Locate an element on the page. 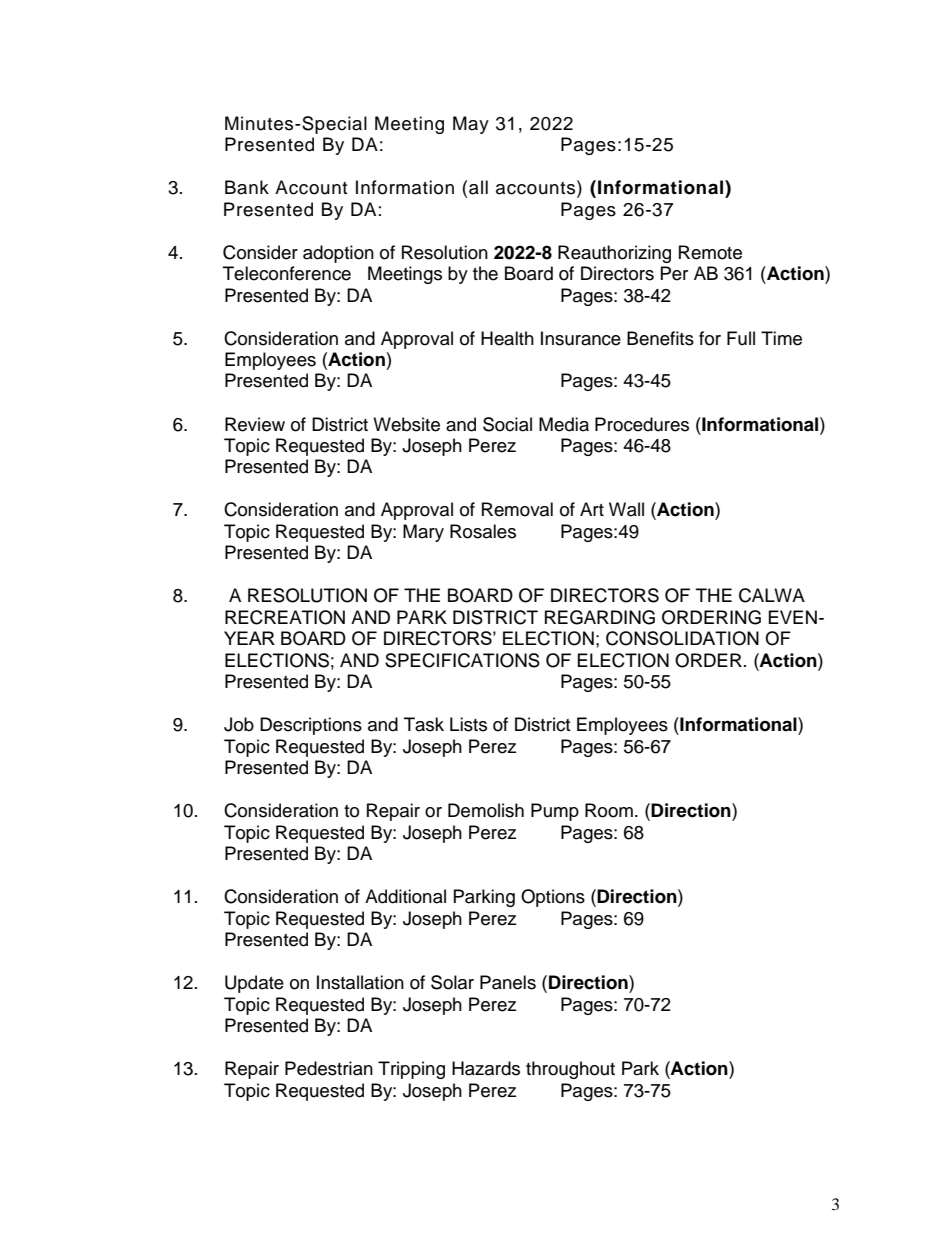  Procedures is located at coordinates (642, 424).
